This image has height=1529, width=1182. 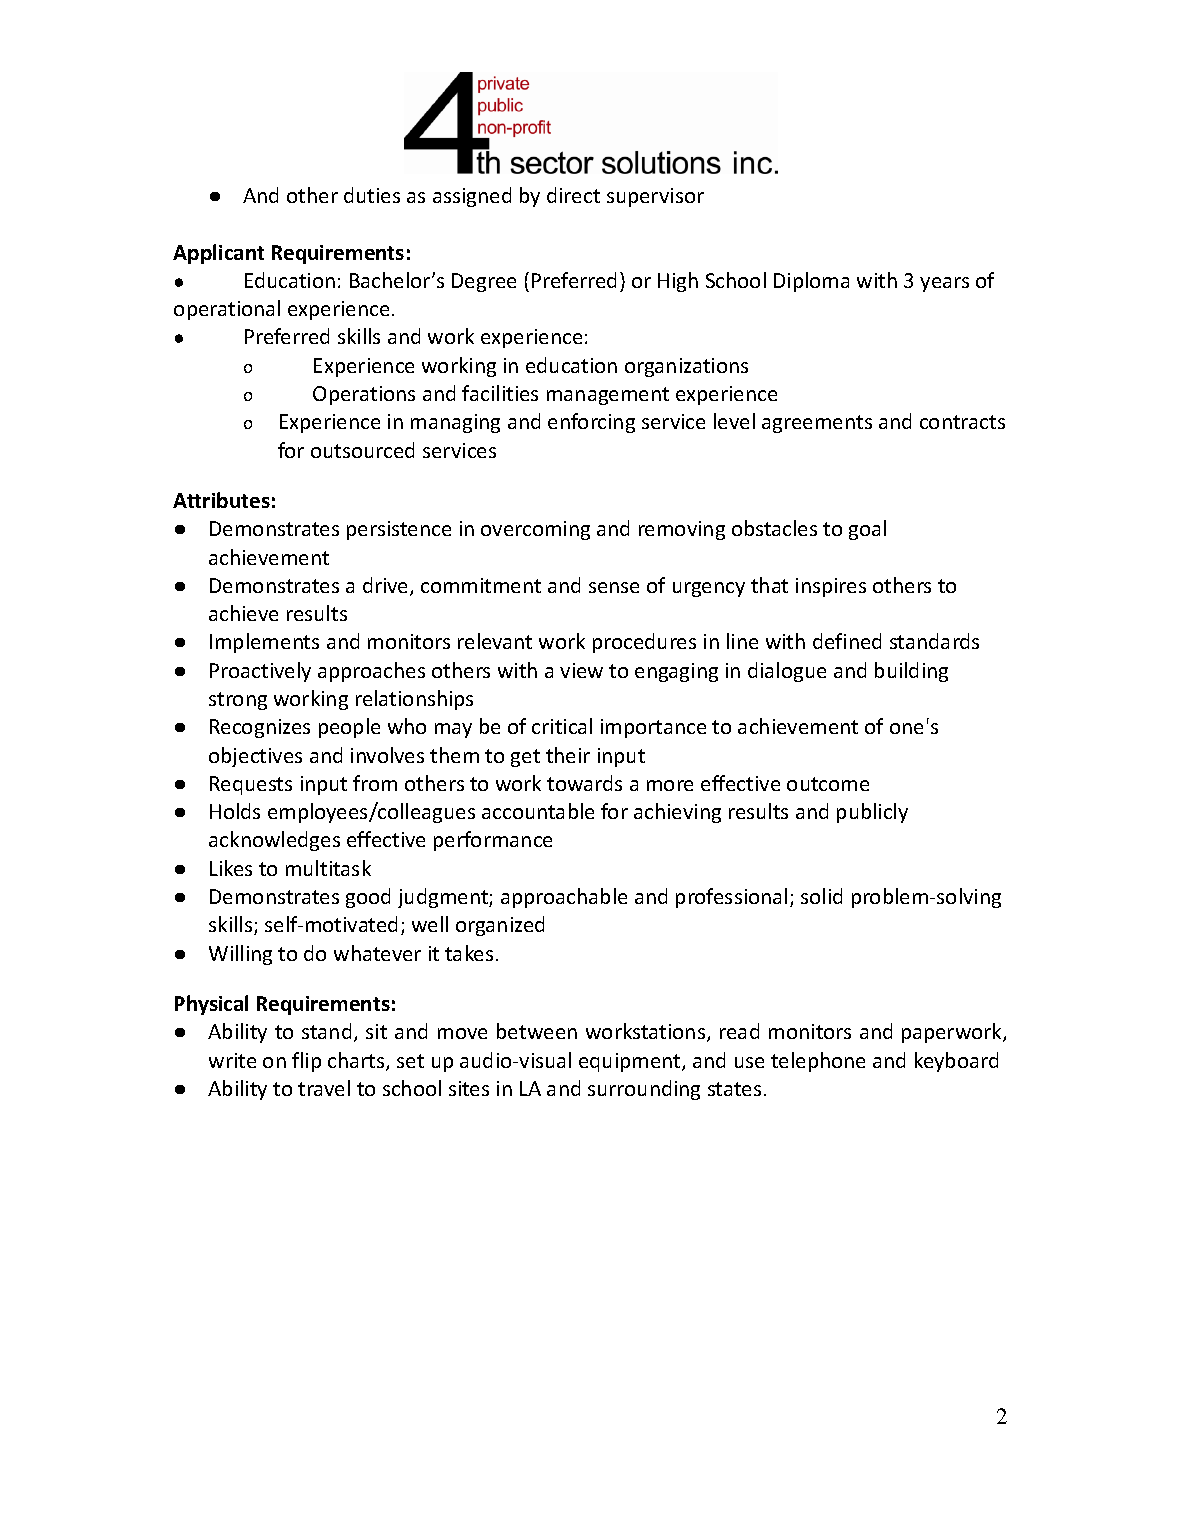 I want to click on direct, so click(x=573, y=195).
